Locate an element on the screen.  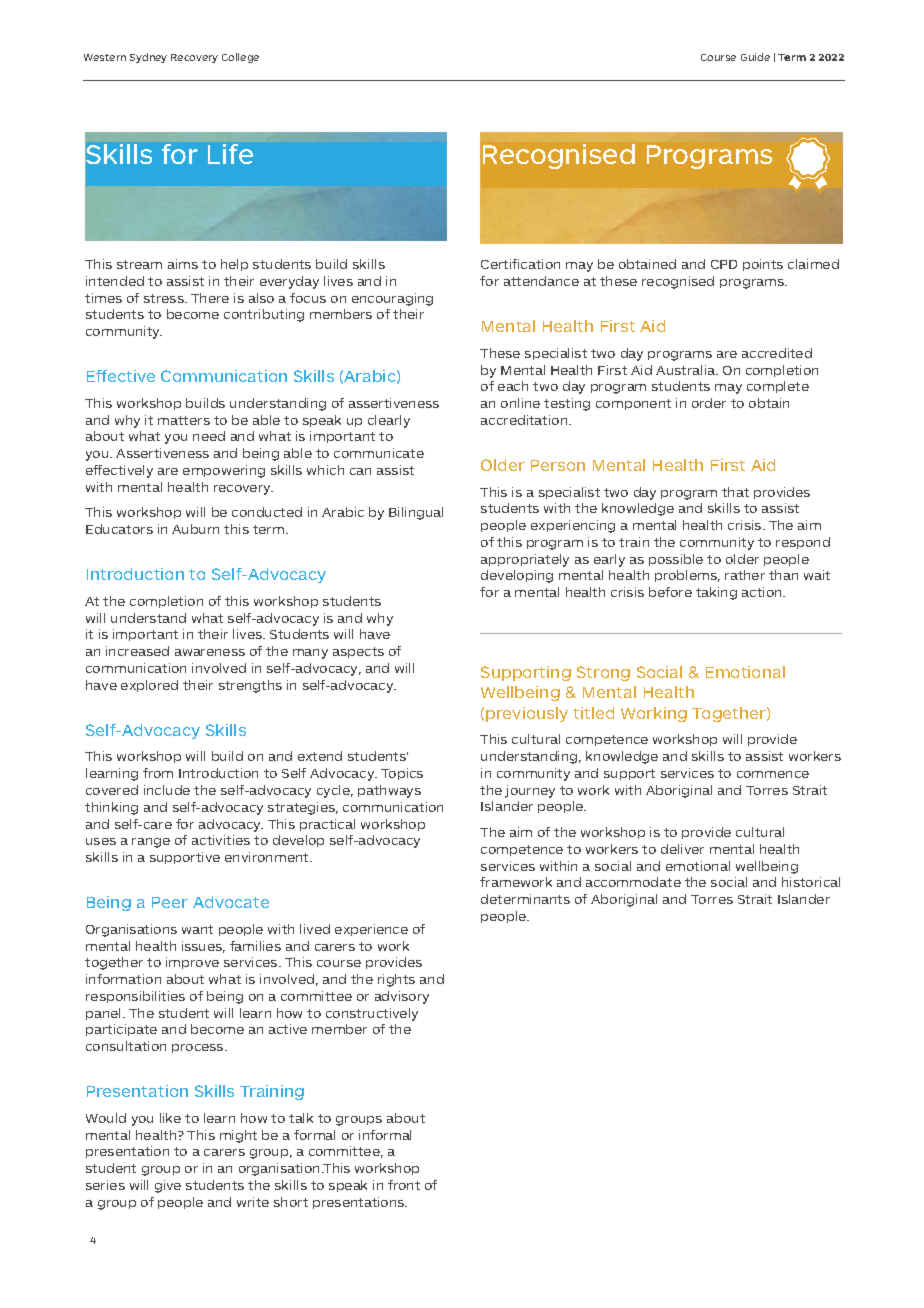
give is located at coordinates (168, 1186).
